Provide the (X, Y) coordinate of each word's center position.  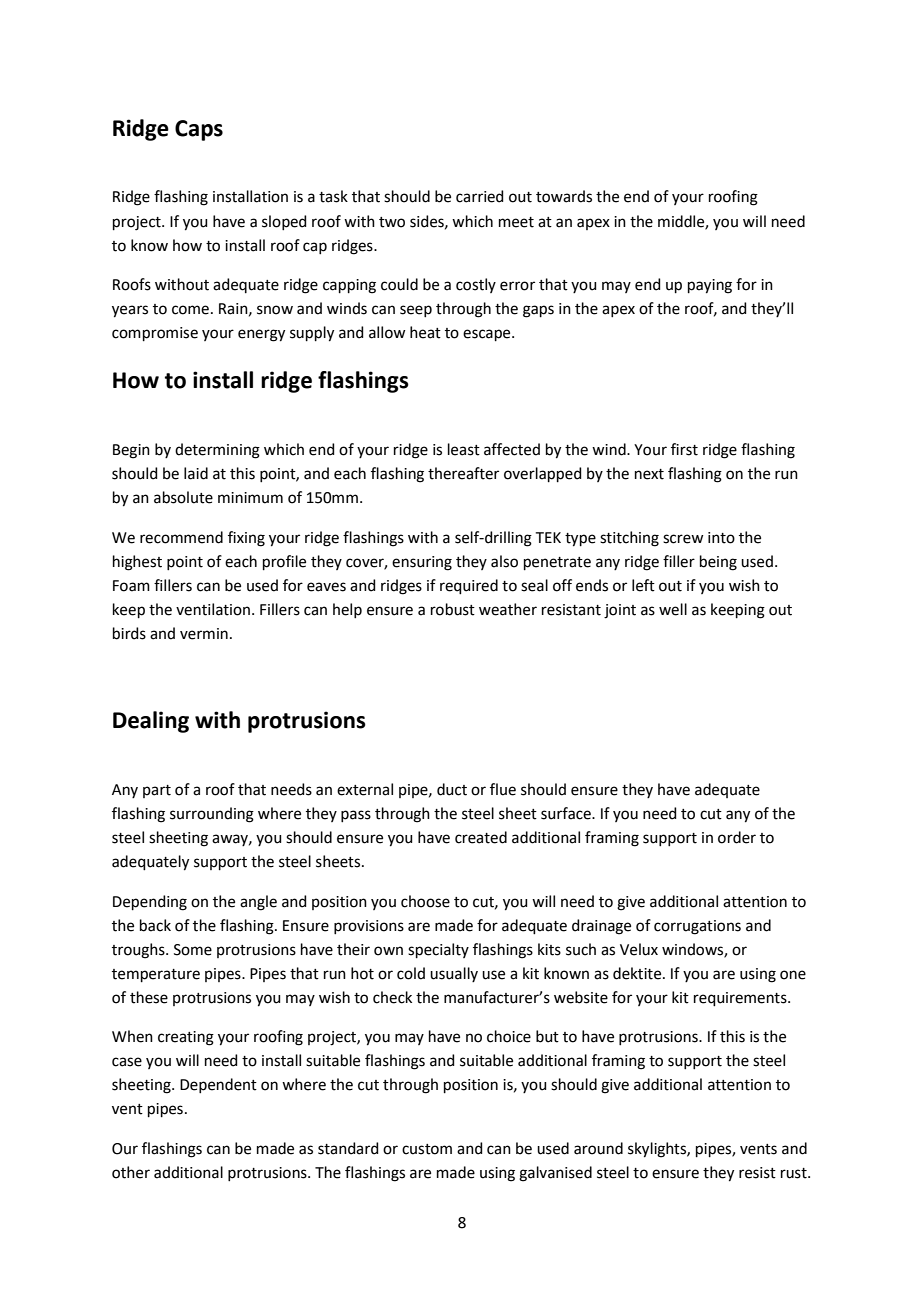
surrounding (212, 815)
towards (564, 196)
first (684, 449)
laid (196, 473)
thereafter (463, 473)
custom (427, 1149)
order (737, 837)
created (481, 837)
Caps (199, 130)
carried (480, 196)
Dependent (218, 1085)
